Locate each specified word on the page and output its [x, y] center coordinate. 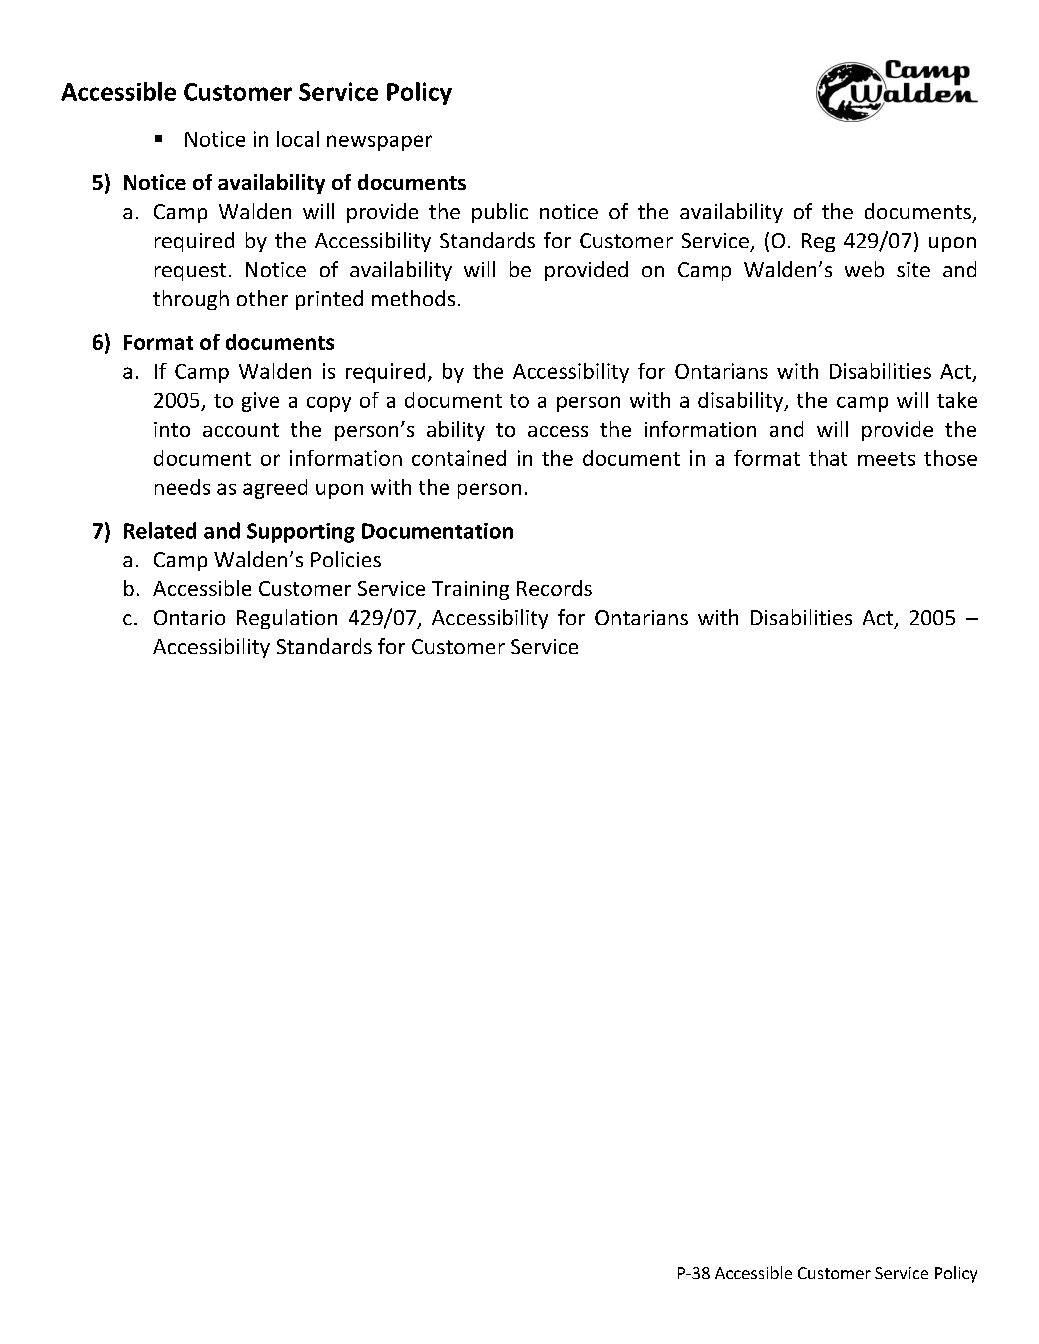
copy [329, 404]
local [298, 139]
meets [886, 459]
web [864, 269]
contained [459, 458]
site [913, 269]
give [260, 402]
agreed [275, 489]
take [957, 400]
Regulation [287, 619]
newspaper [379, 143]
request [190, 272]
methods [413, 298]
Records [554, 588]
